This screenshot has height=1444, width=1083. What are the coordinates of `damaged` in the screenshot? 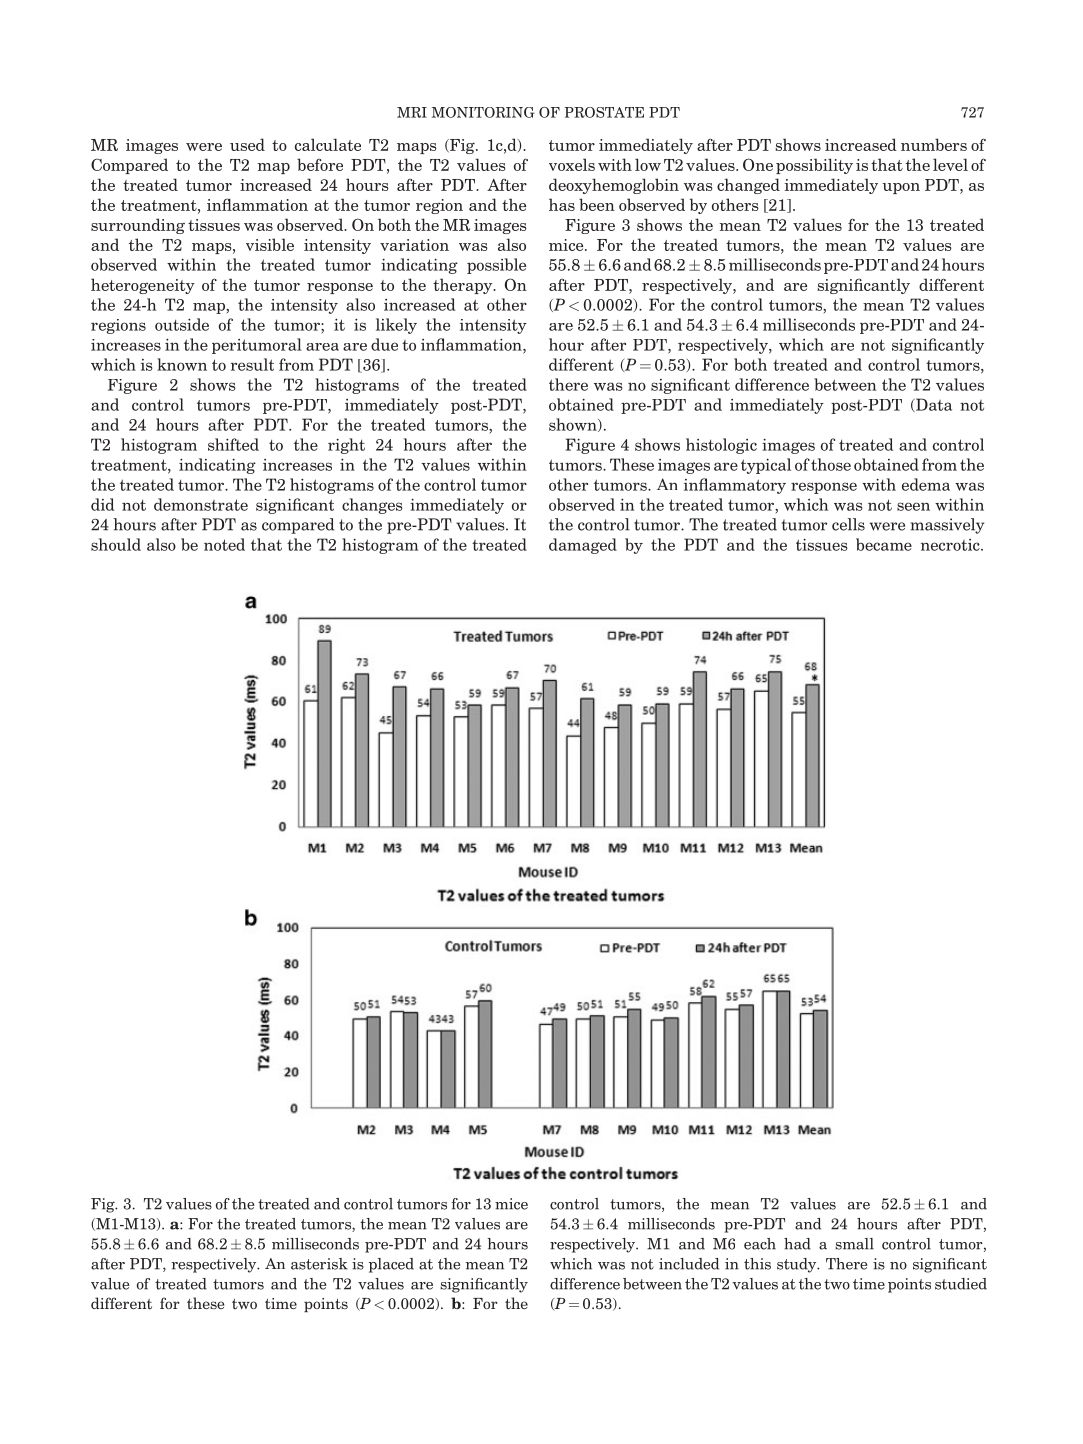 It's located at (583, 546).
